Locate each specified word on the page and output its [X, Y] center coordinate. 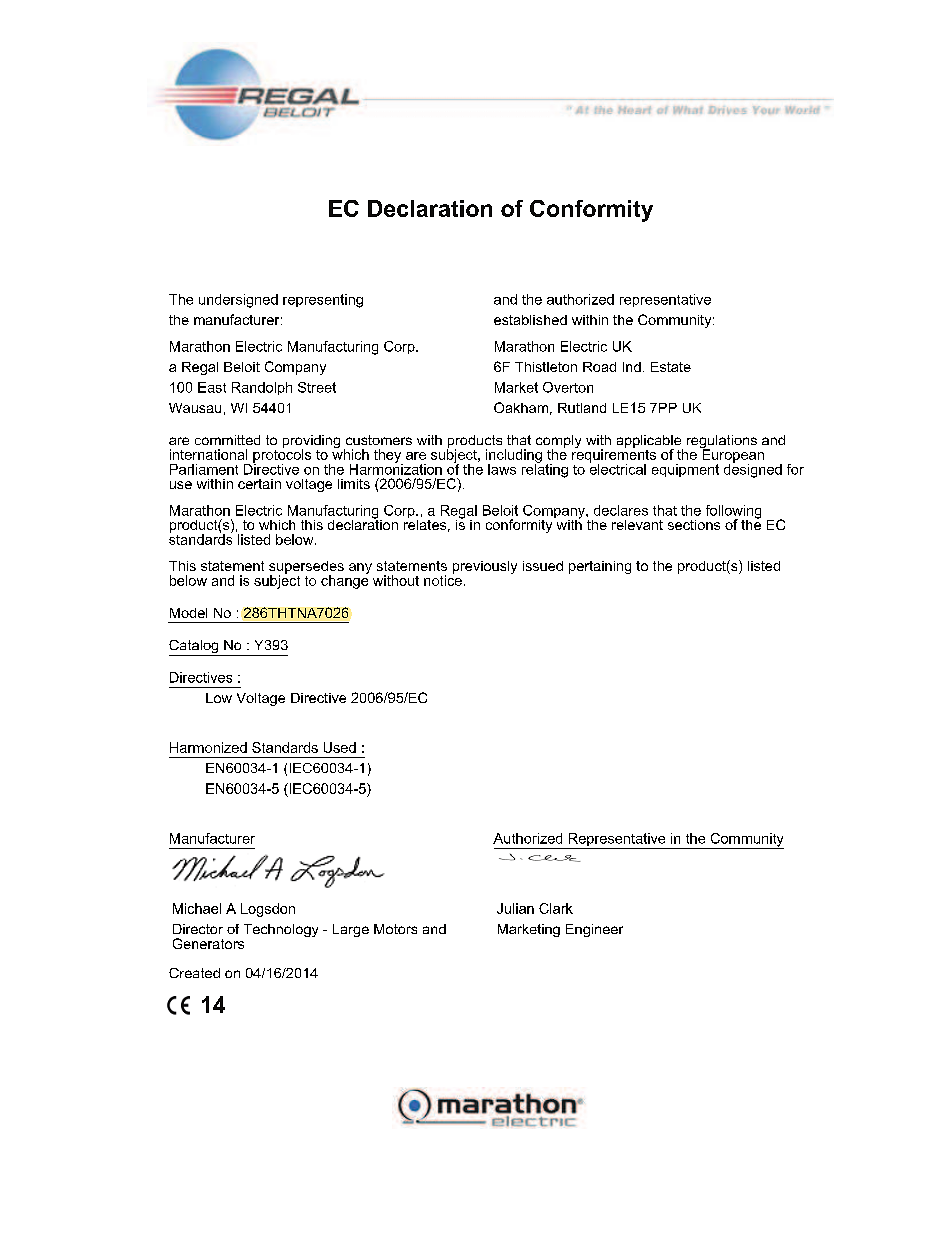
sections [694, 525]
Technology [281, 930]
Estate [671, 367]
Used [340, 747]
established [530, 320]
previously [485, 567]
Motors [395, 929]
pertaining [600, 567]
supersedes [306, 568]
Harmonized [208, 747]
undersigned [238, 301]
